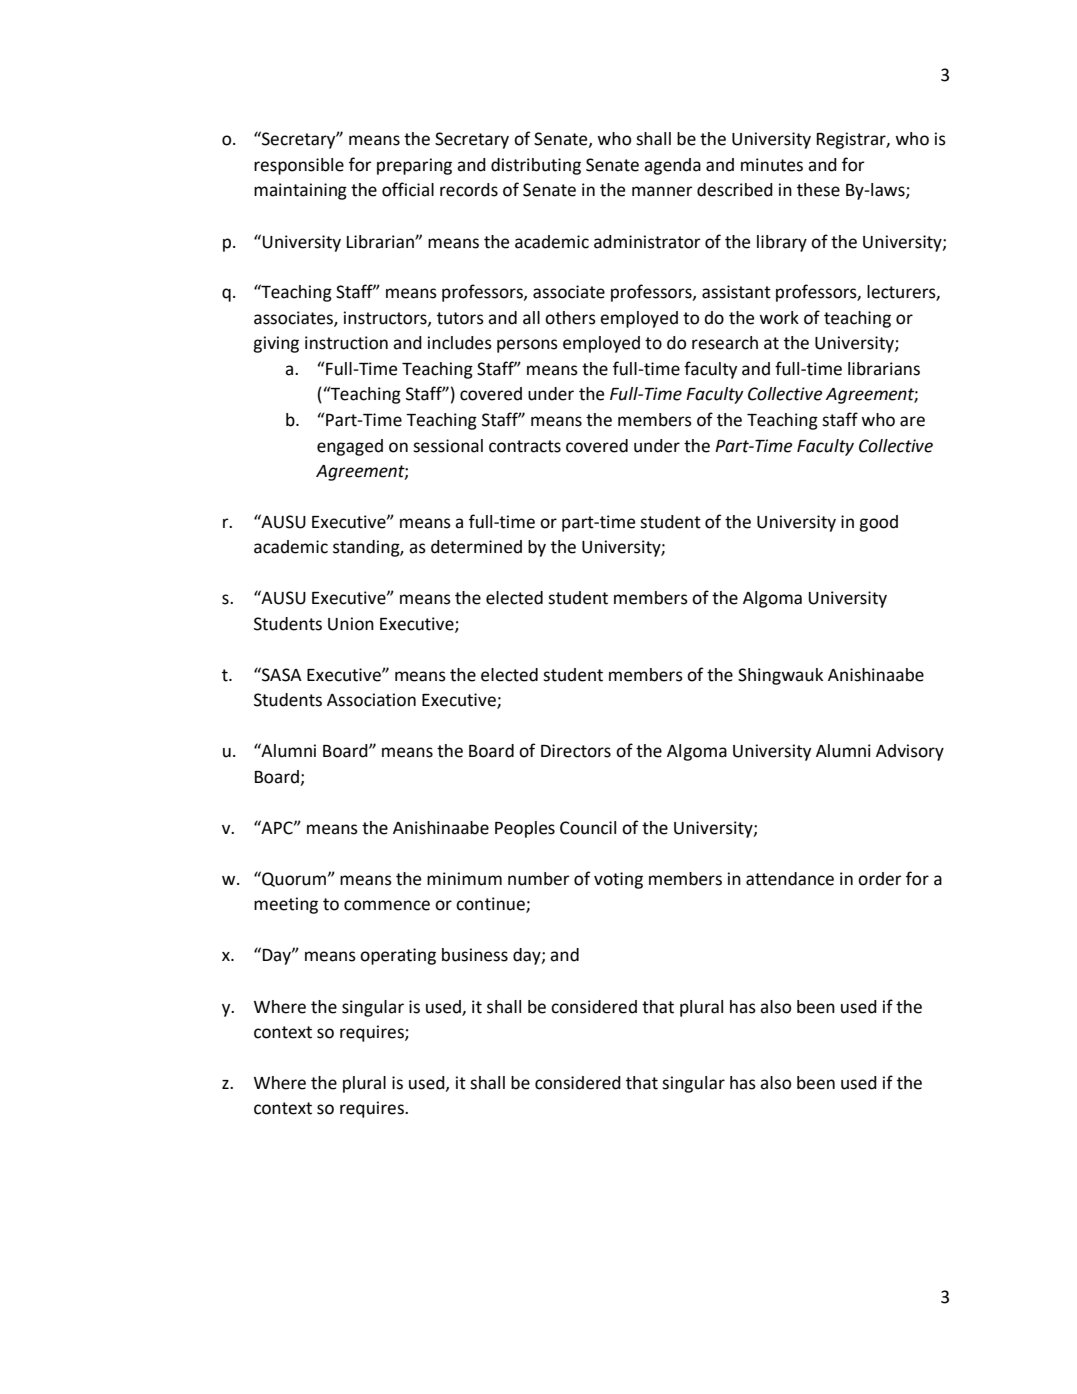 This screenshot has height=1394, width=1077. What do you see at coordinates (300, 191) in the screenshot?
I see `maintaining` at bounding box center [300, 191].
